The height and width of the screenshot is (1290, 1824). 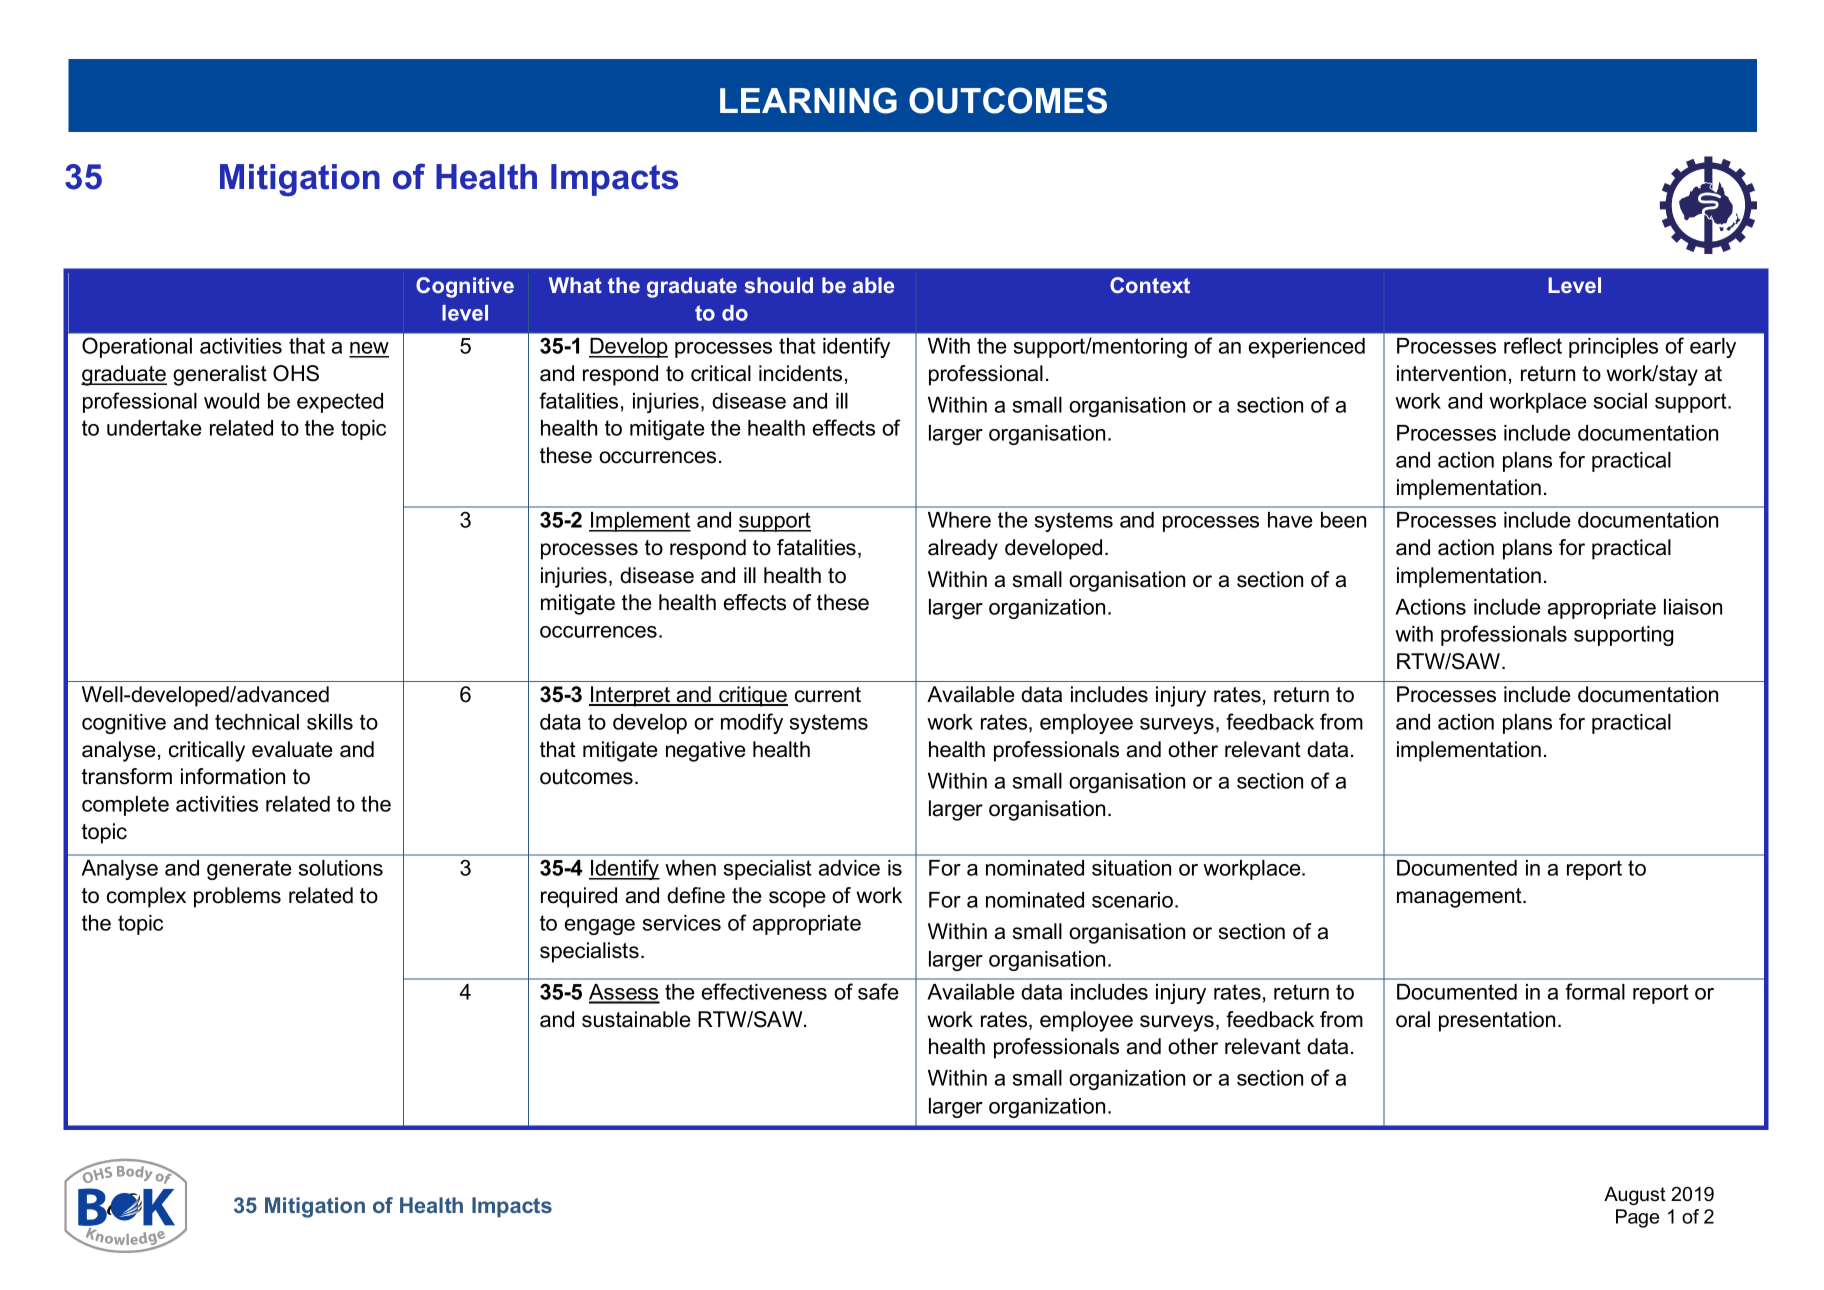 What do you see at coordinates (764, 991) in the screenshot?
I see `effectiveness` at bounding box center [764, 991].
